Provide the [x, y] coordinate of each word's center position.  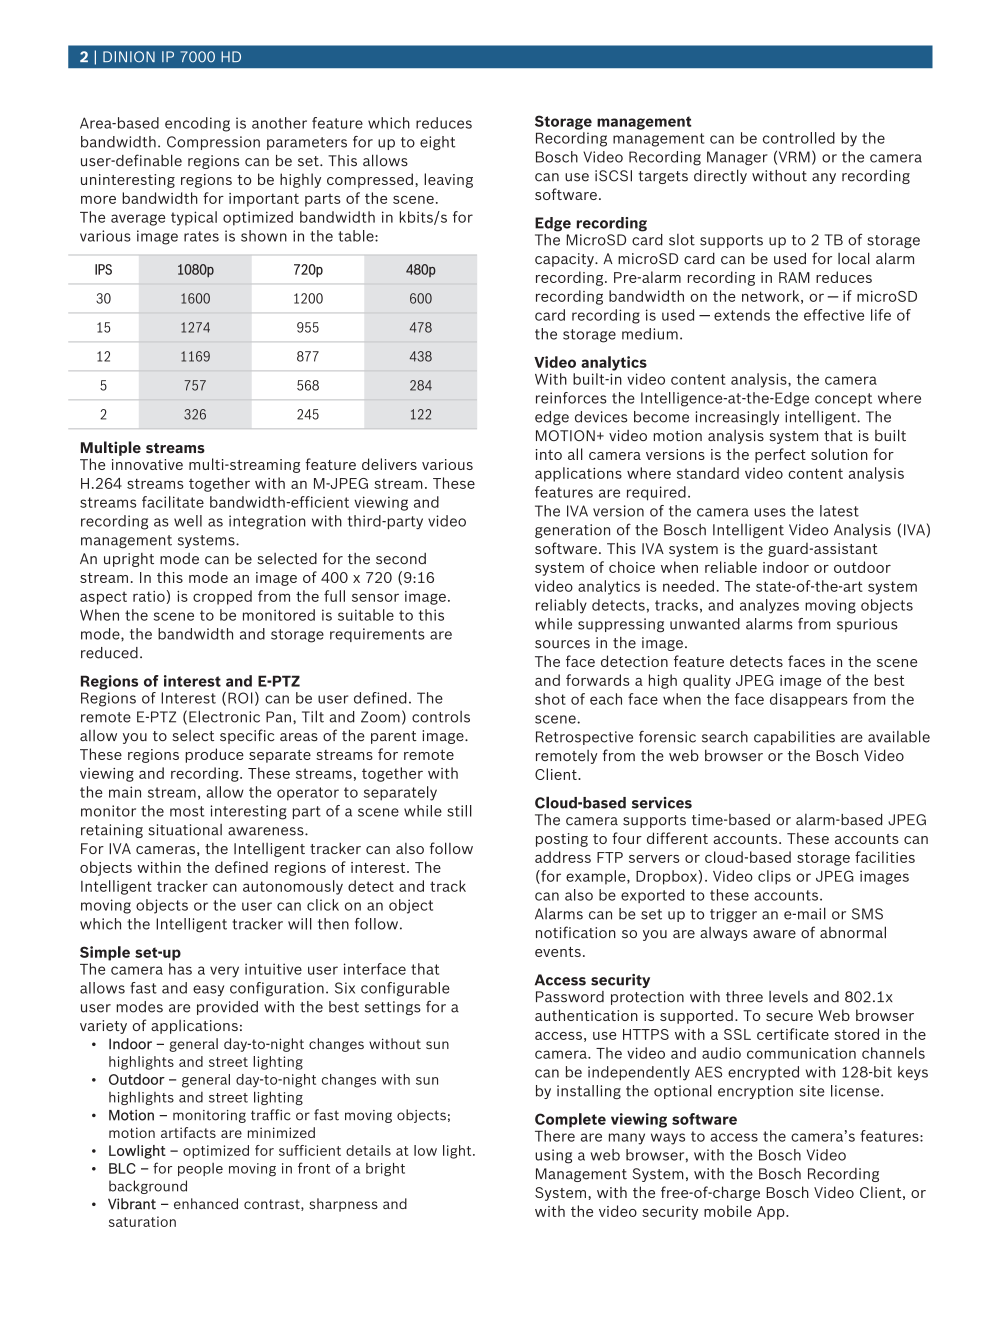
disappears [809, 700]
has [180, 969]
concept [843, 399]
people [200, 1169]
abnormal [853, 932]
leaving [448, 180]
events [558, 952]
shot [550, 699]
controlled [799, 138]
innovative [147, 464]
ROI [240, 698]
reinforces [571, 398]
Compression [213, 143]
